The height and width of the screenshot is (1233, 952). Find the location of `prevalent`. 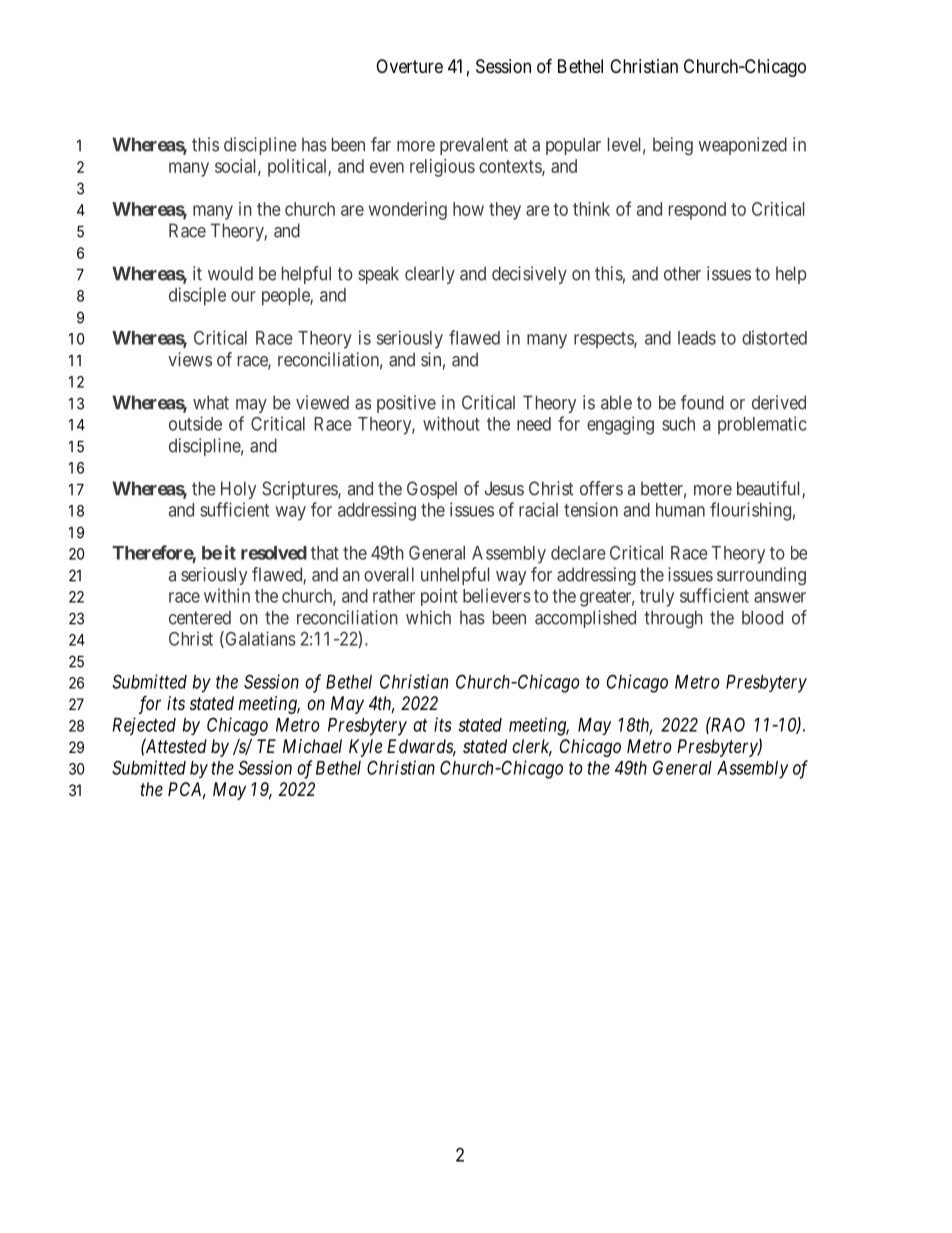

prevalent is located at coordinates (474, 146).
